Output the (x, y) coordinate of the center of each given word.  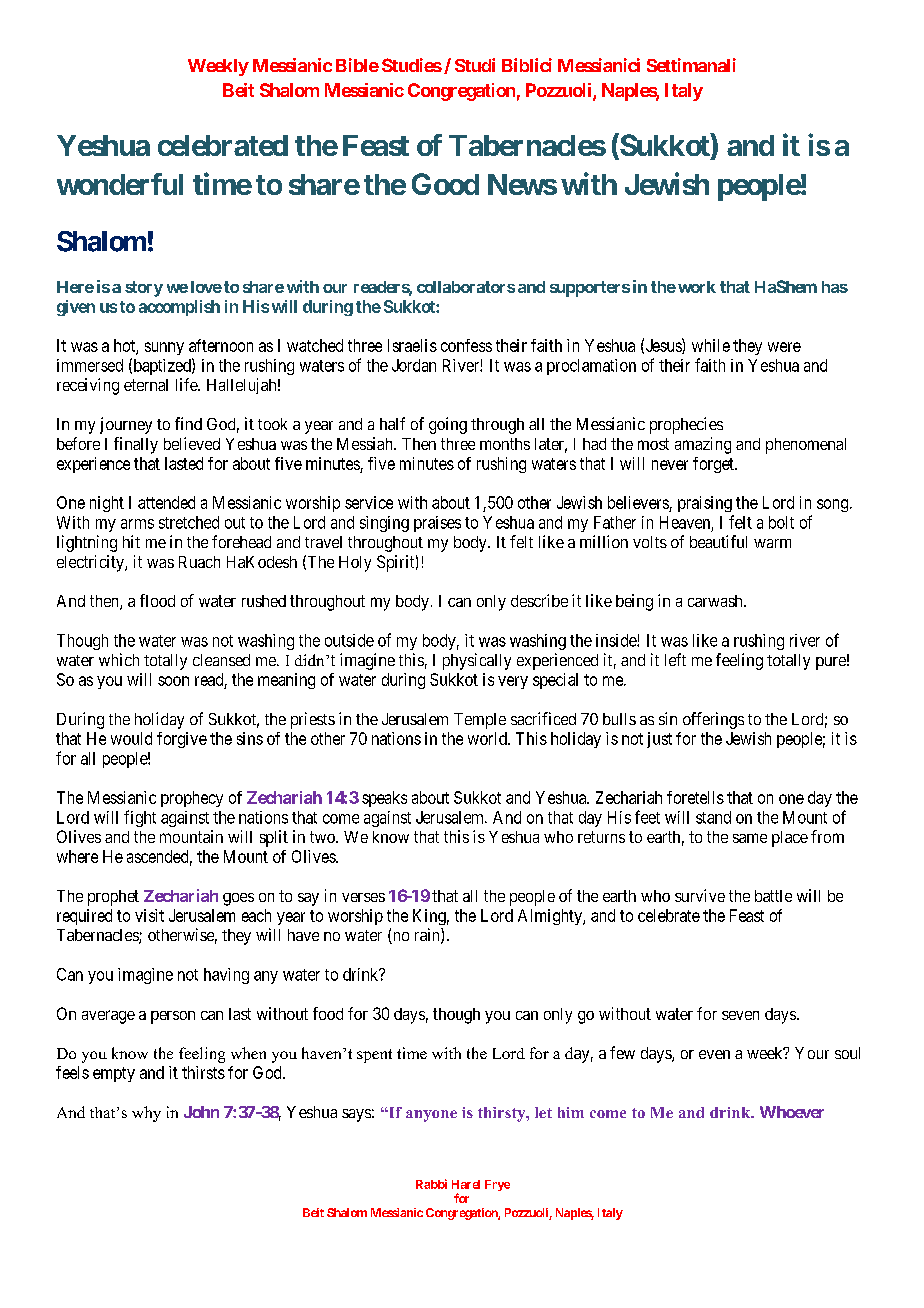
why (146, 1114)
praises (437, 524)
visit (149, 915)
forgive (182, 740)
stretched (189, 522)
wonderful (120, 184)
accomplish (179, 308)
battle (773, 896)
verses (363, 897)
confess (466, 345)
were (784, 347)
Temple (480, 721)
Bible (357, 65)
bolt (781, 522)
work (697, 287)
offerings (713, 720)
